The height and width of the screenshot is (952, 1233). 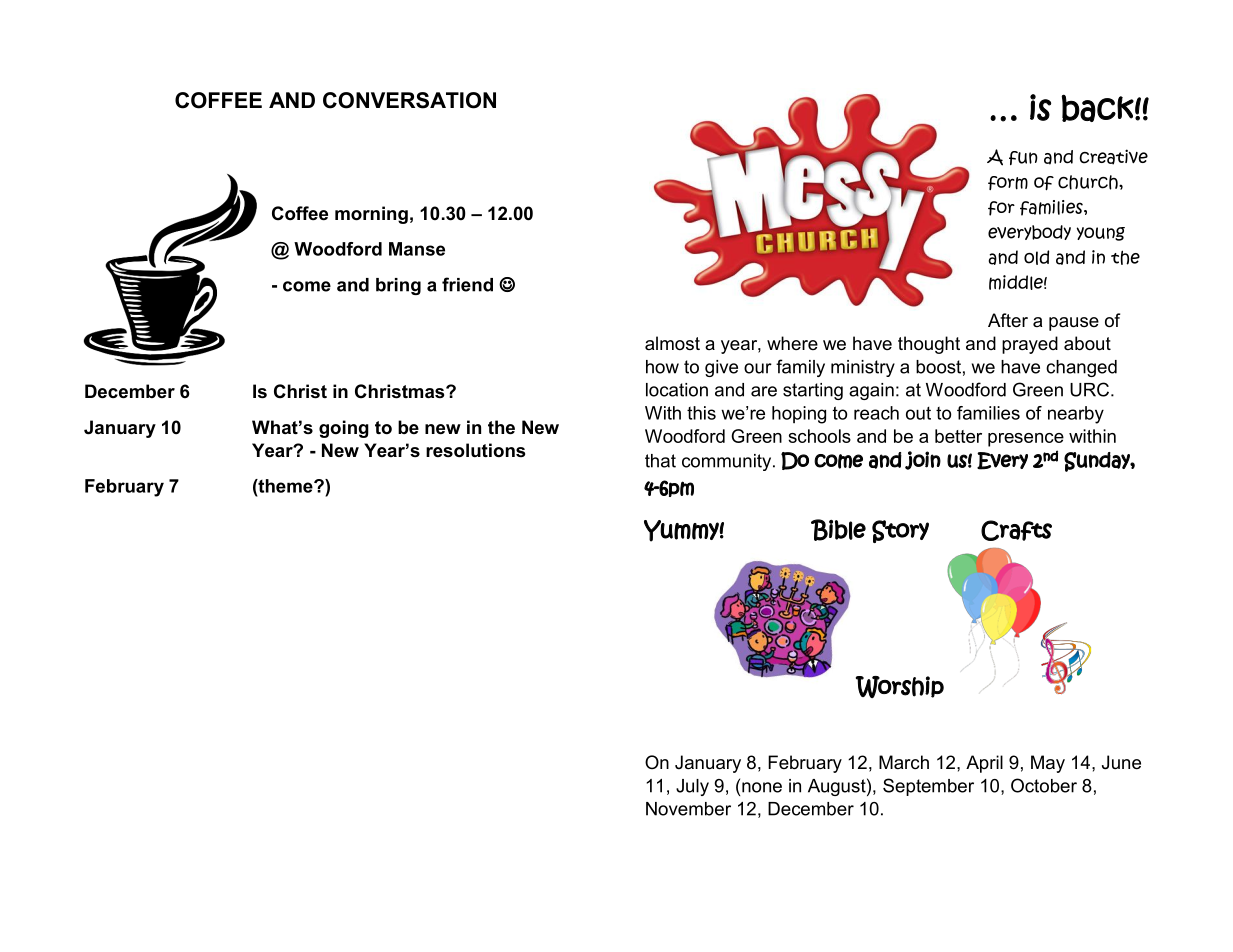 I want to click on back, so click(x=1098, y=108).
